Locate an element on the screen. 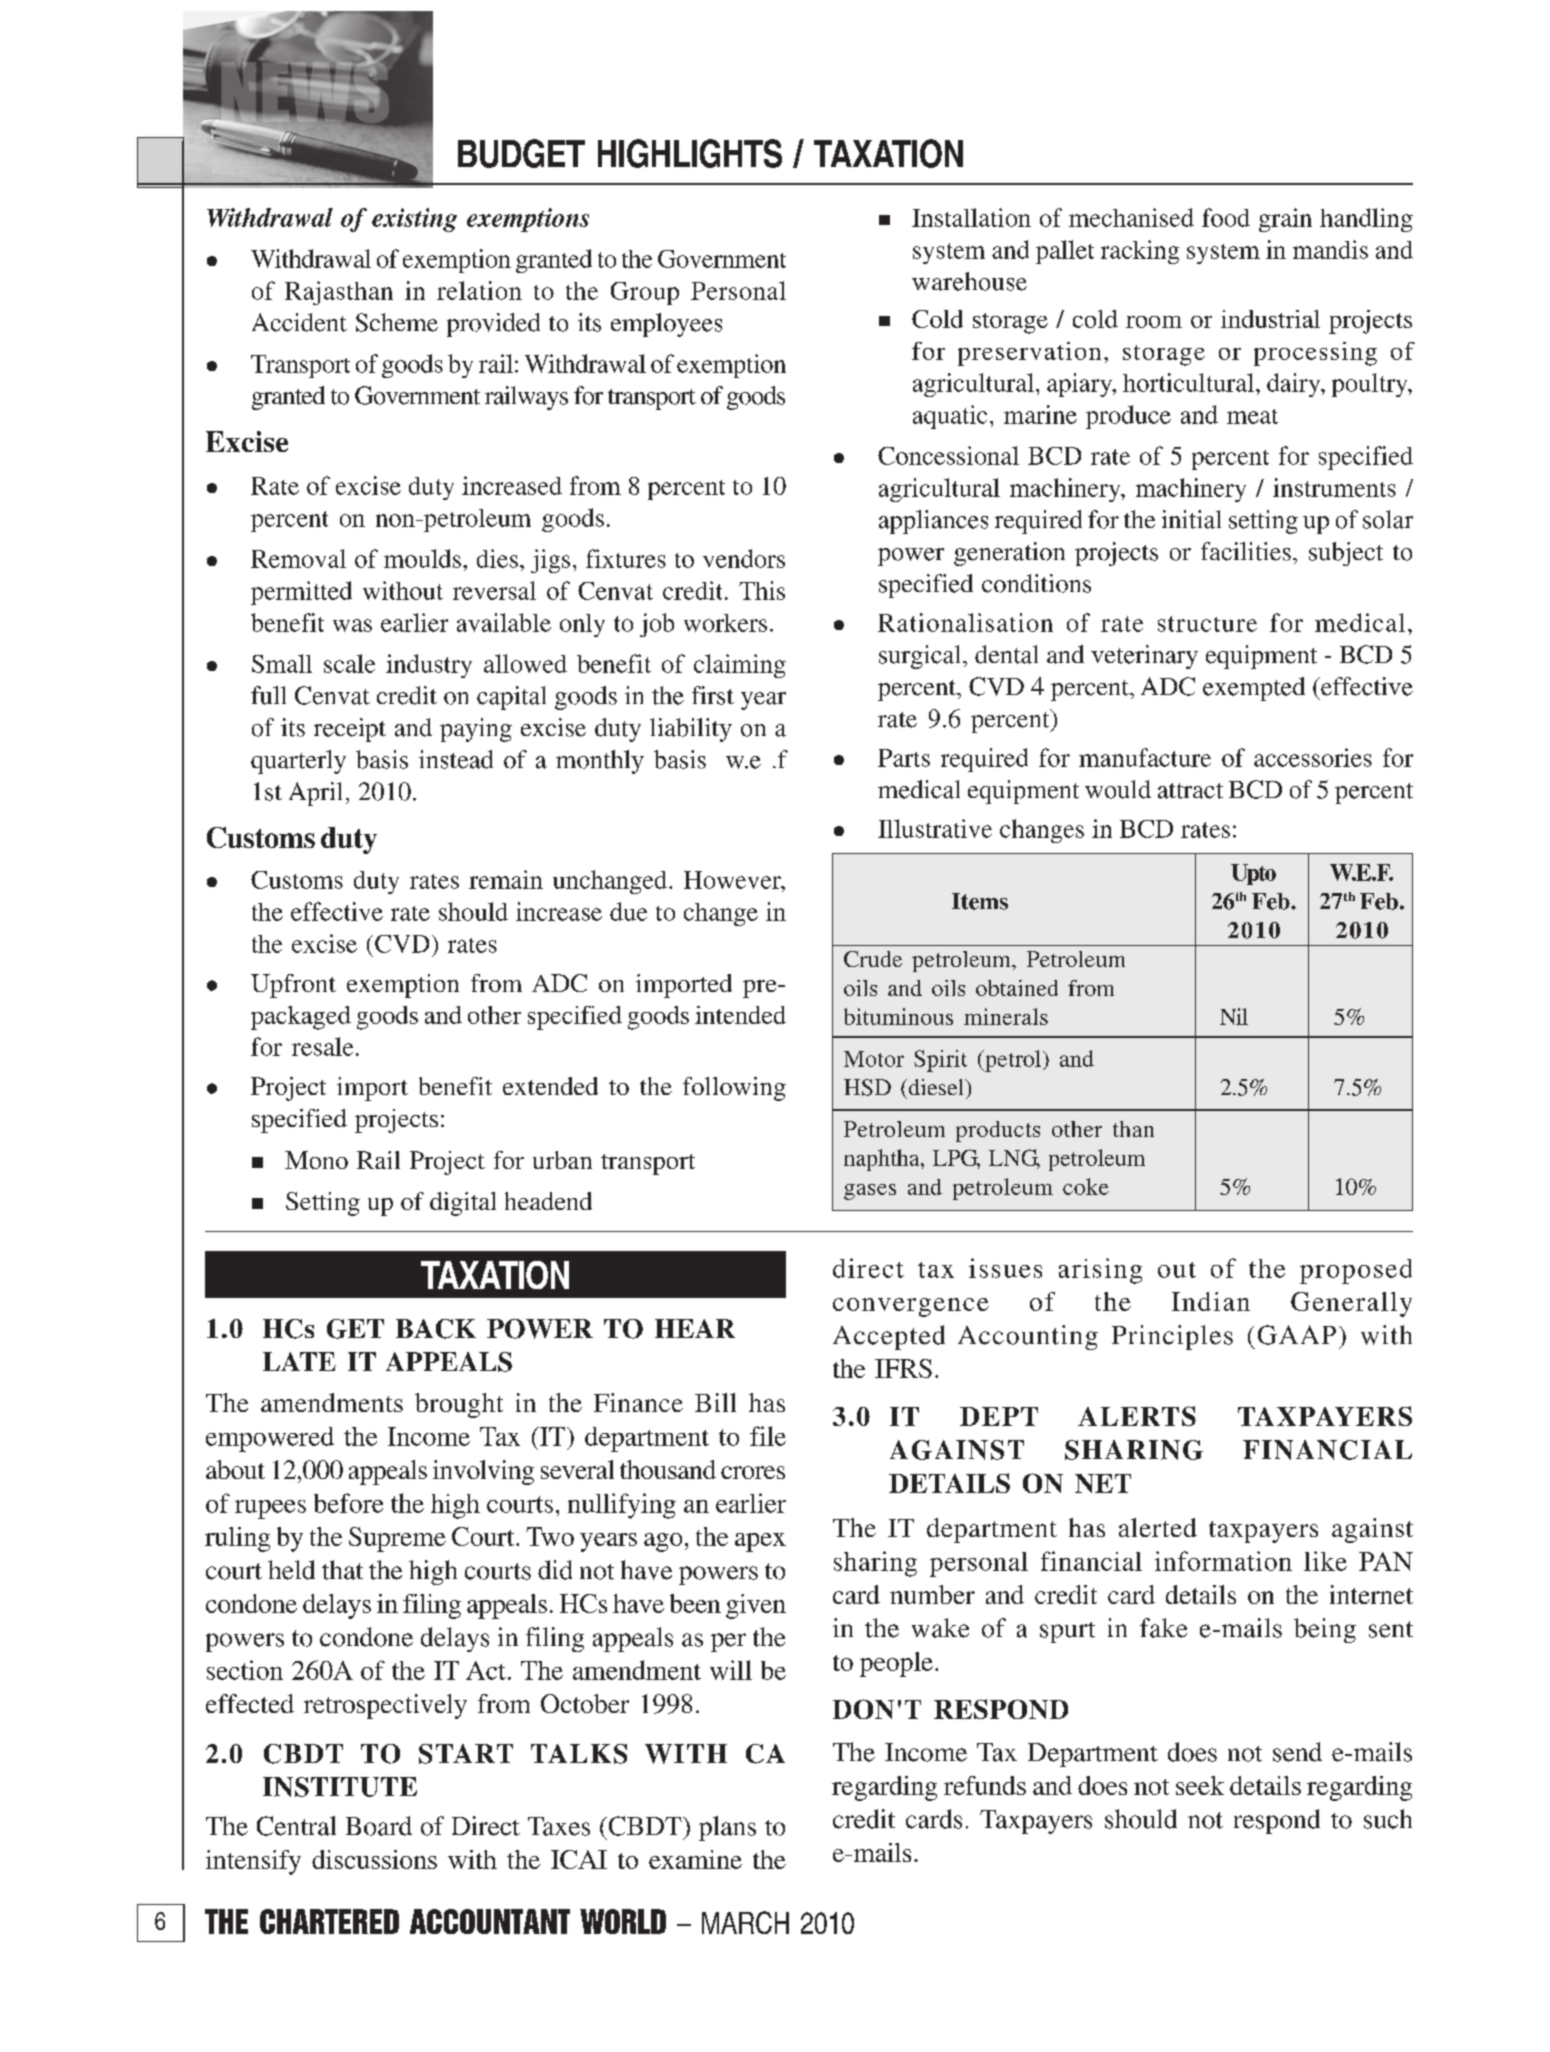 Image resolution: width=1550 pixels, height=2052 pixels. Nil is located at coordinates (1234, 1016).
